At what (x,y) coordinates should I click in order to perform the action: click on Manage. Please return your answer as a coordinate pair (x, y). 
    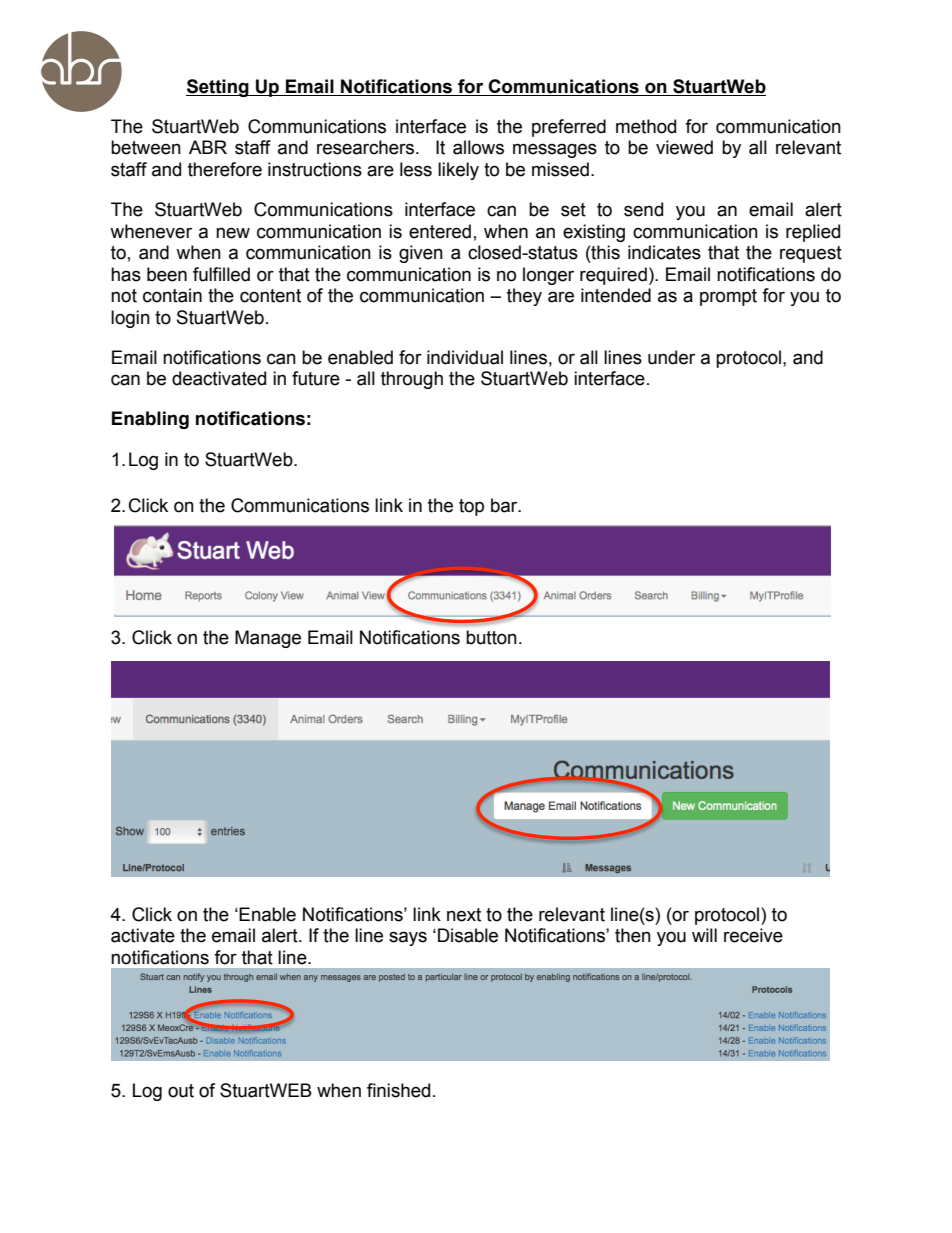
    Looking at the image, I should click on (268, 639).
